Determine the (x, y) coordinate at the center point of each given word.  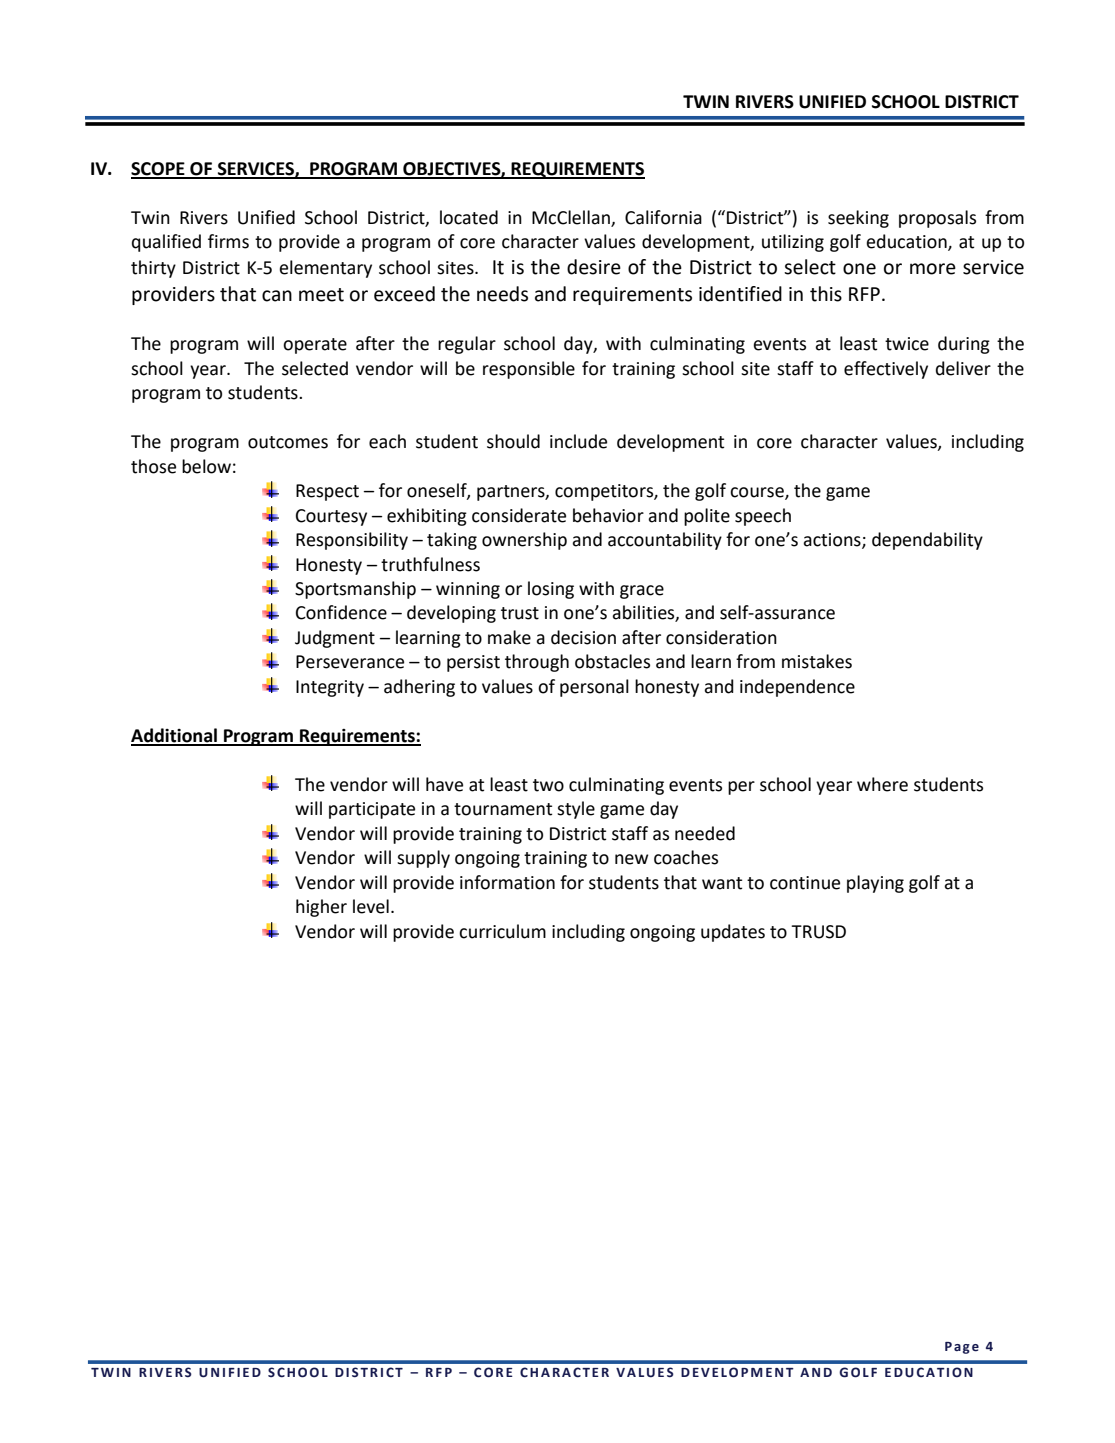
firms (228, 241)
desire (594, 267)
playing (875, 884)
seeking (858, 219)
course (758, 493)
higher (321, 908)
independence (797, 688)
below (206, 466)
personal (594, 688)
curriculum (502, 931)
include (578, 441)
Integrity (330, 688)
